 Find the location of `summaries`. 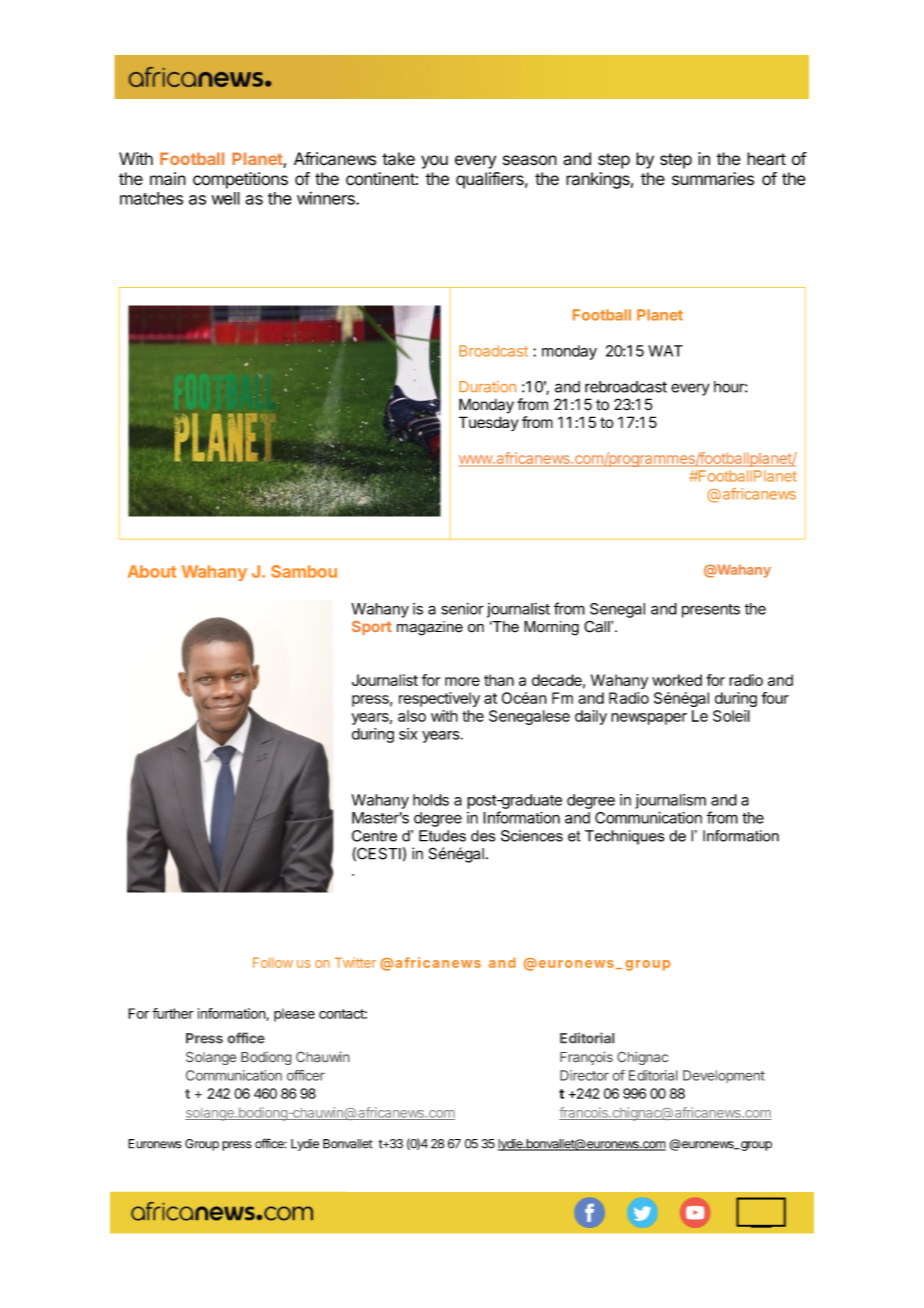

summaries is located at coordinates (713, 179).
